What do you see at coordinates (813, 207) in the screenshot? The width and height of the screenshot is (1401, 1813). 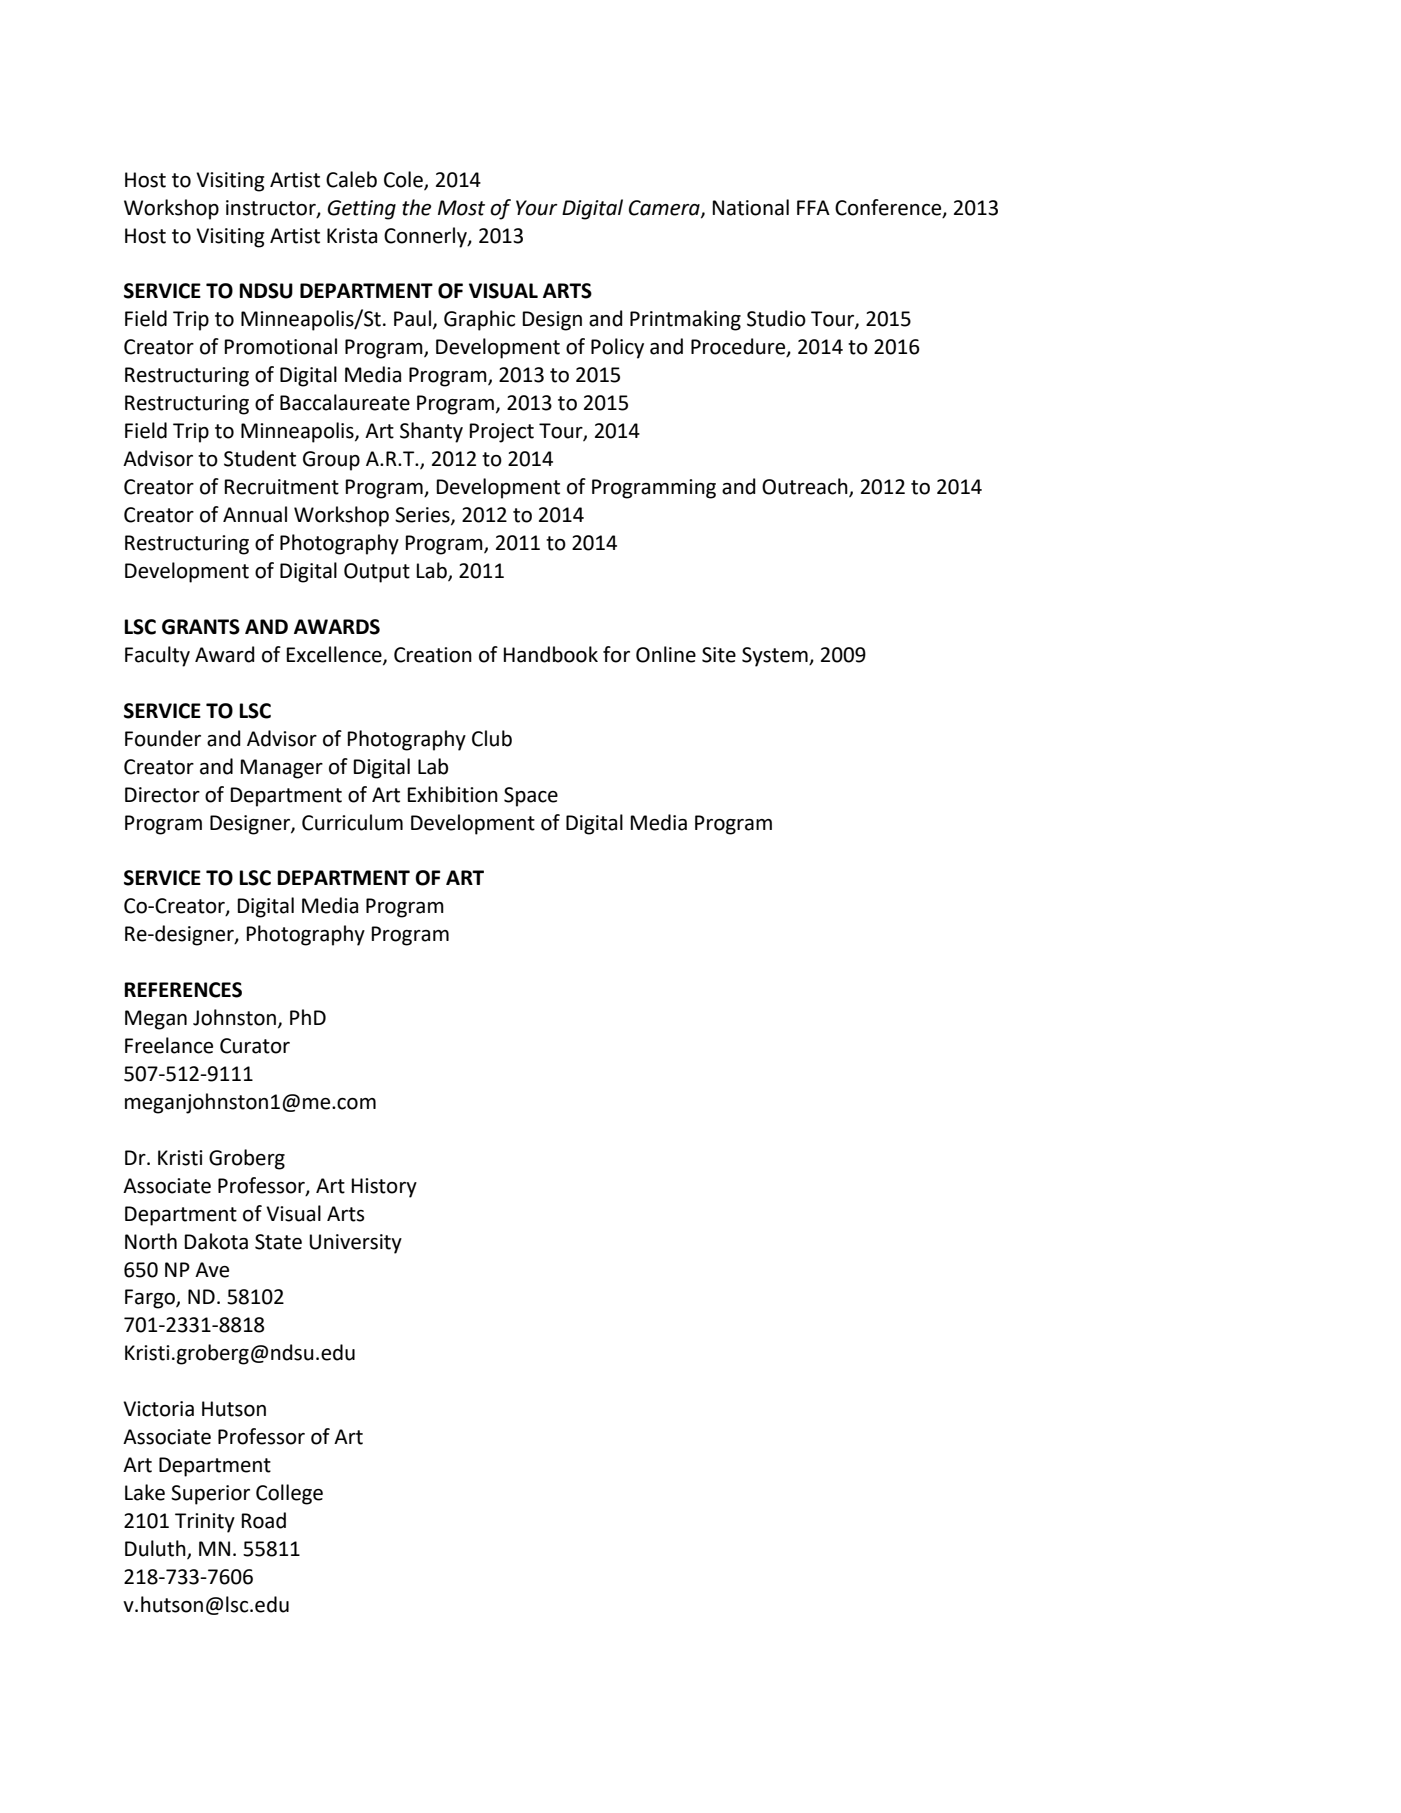 I see `FFA` at bounding box center [813, 207].
